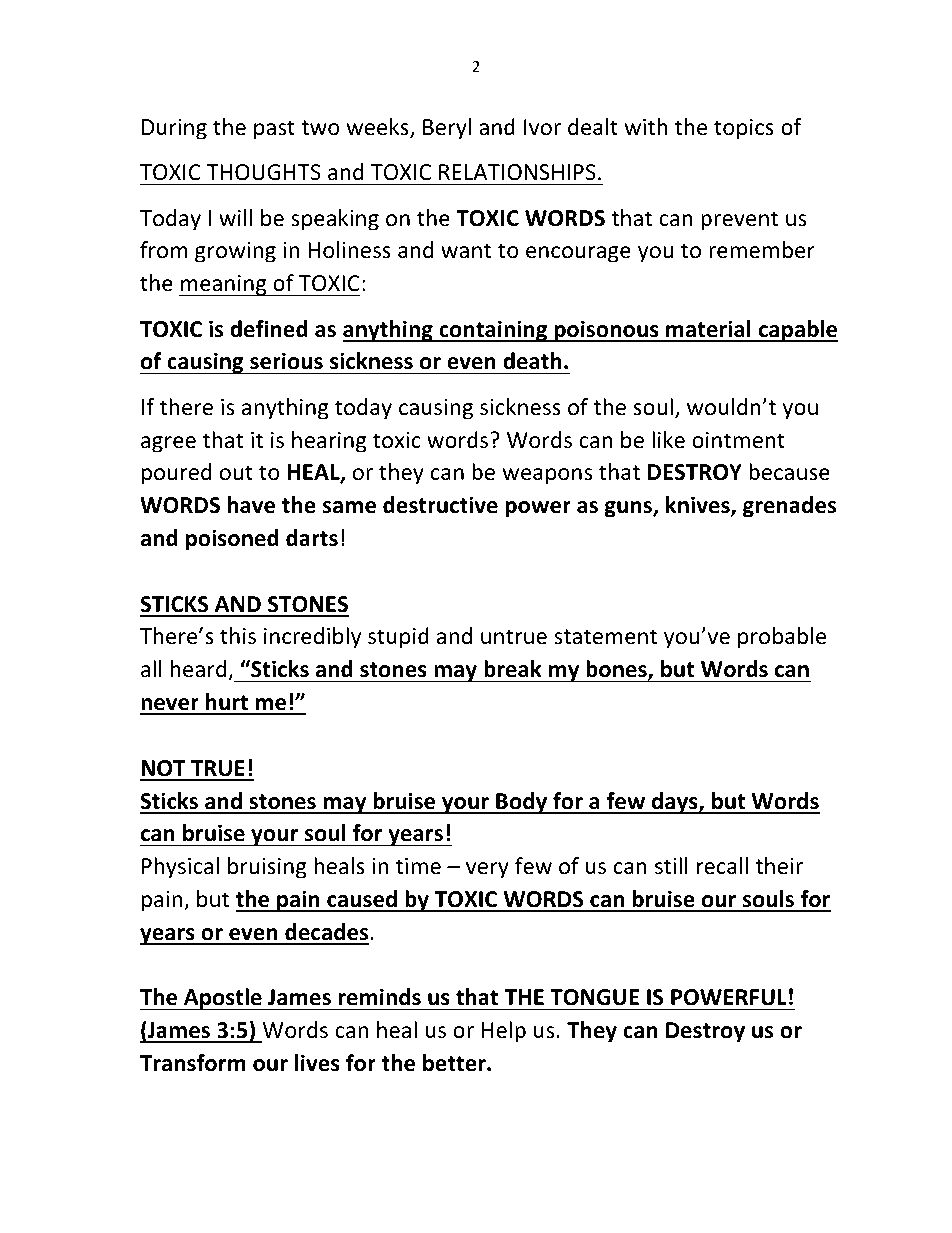  I want to click on heard, so click(199, 669).
